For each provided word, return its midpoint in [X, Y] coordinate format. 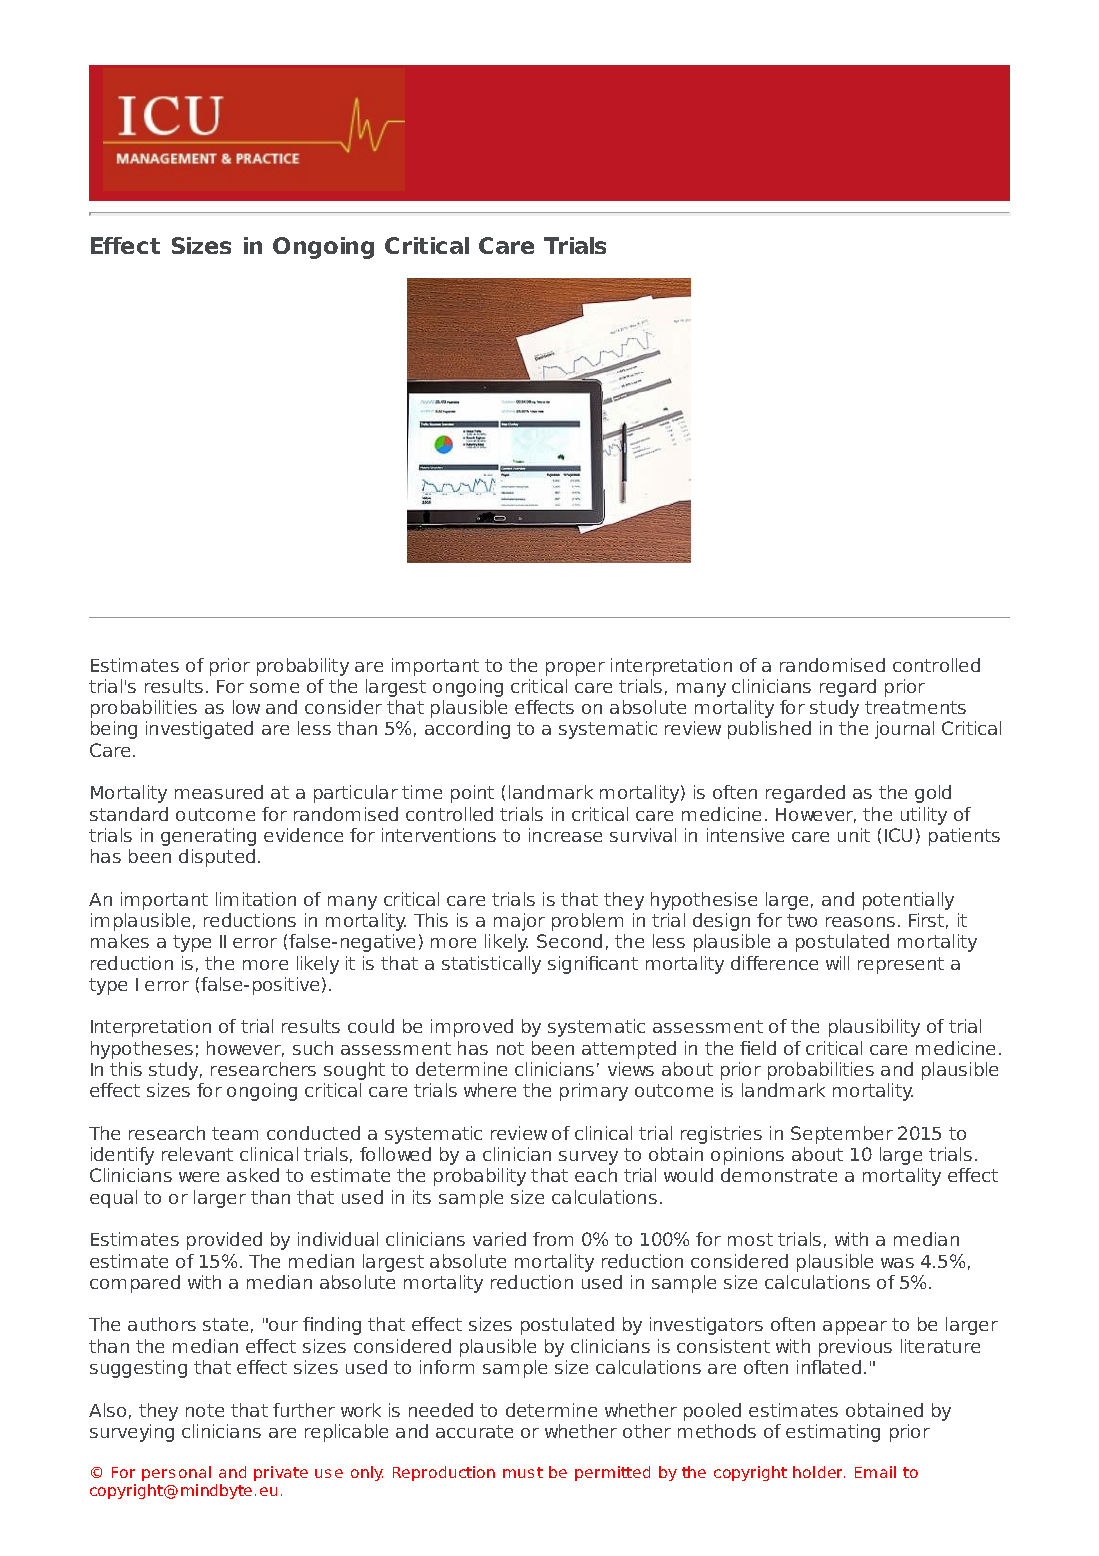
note [205, 1410]
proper [575, 669]
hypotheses [142, 1050]
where [490, 1090]
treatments [915, 707]
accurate [474, 1431]
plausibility [874, 1028]
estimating [833, 1433]
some [274, 688]
